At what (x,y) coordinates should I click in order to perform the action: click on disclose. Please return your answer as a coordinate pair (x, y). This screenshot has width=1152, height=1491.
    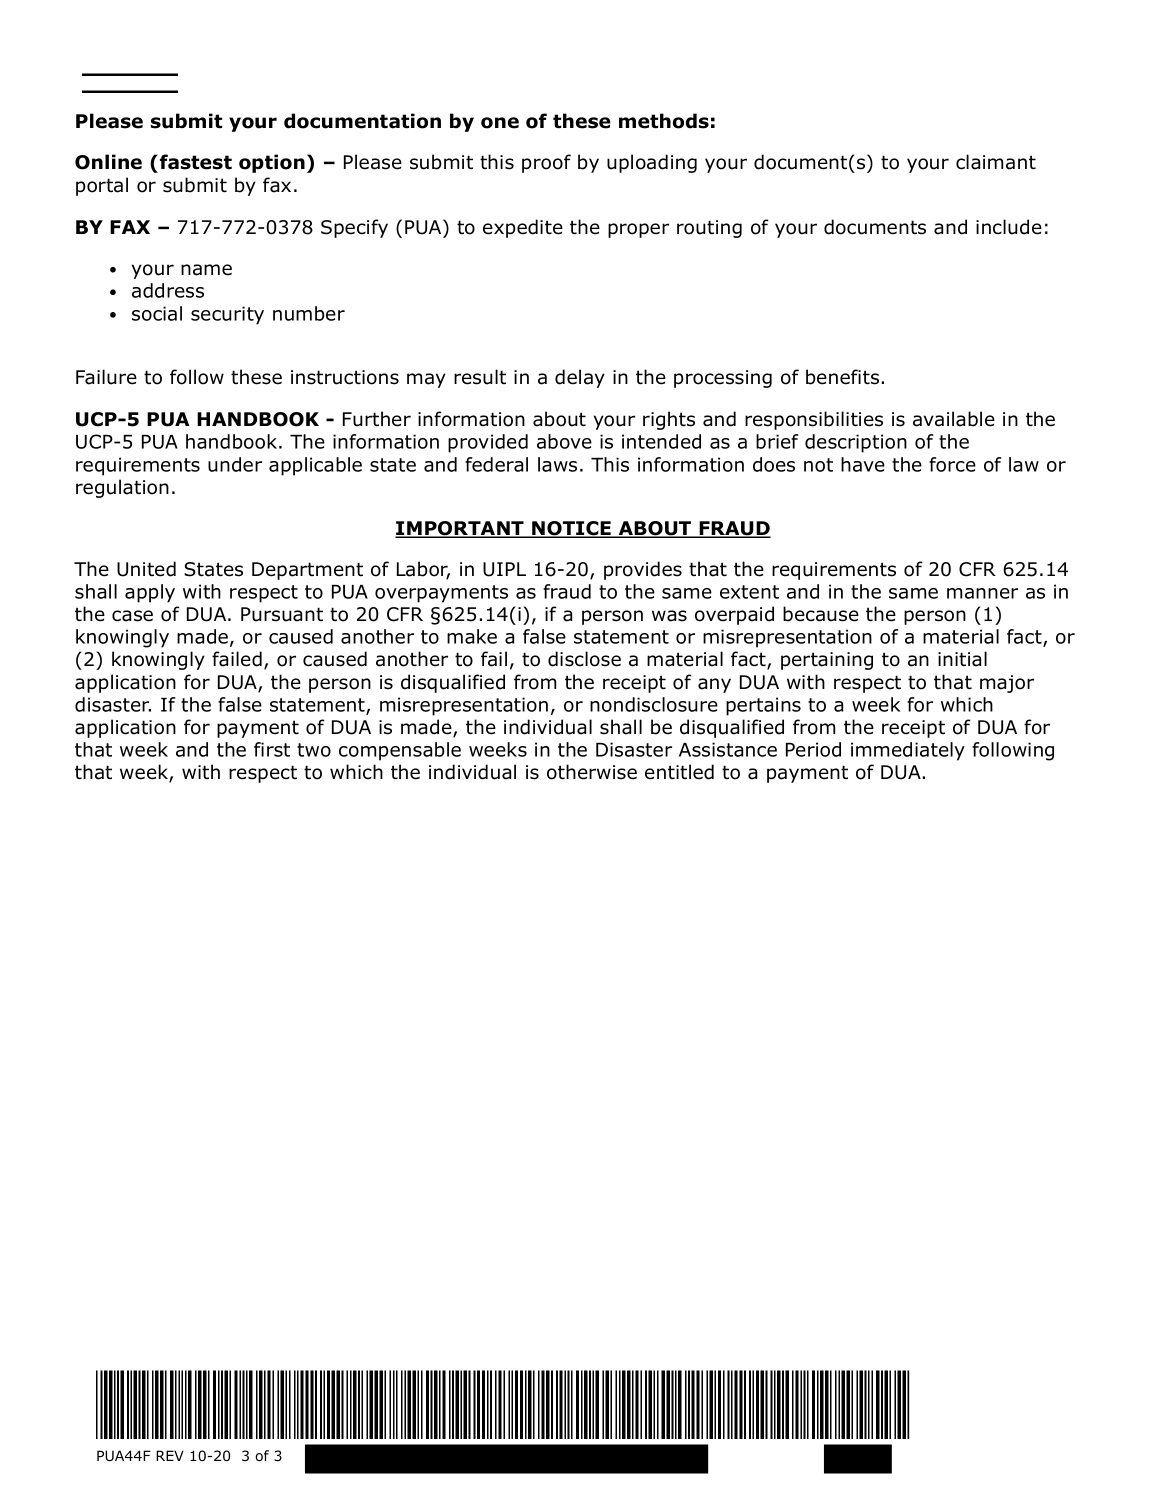
    Looking at the image, I should click on (584, 659).
